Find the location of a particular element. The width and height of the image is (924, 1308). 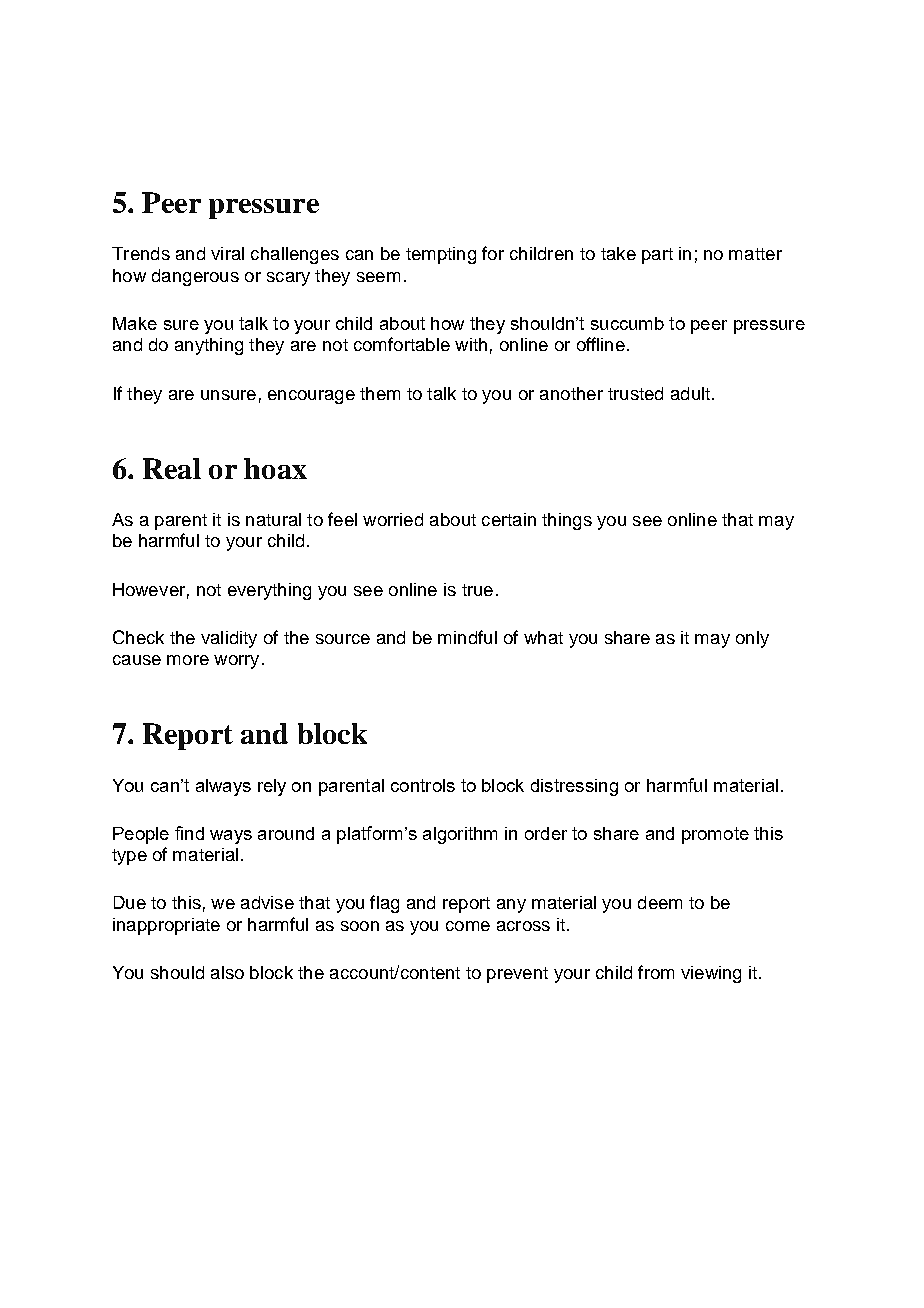

part is located at coordinates (657, 256).
